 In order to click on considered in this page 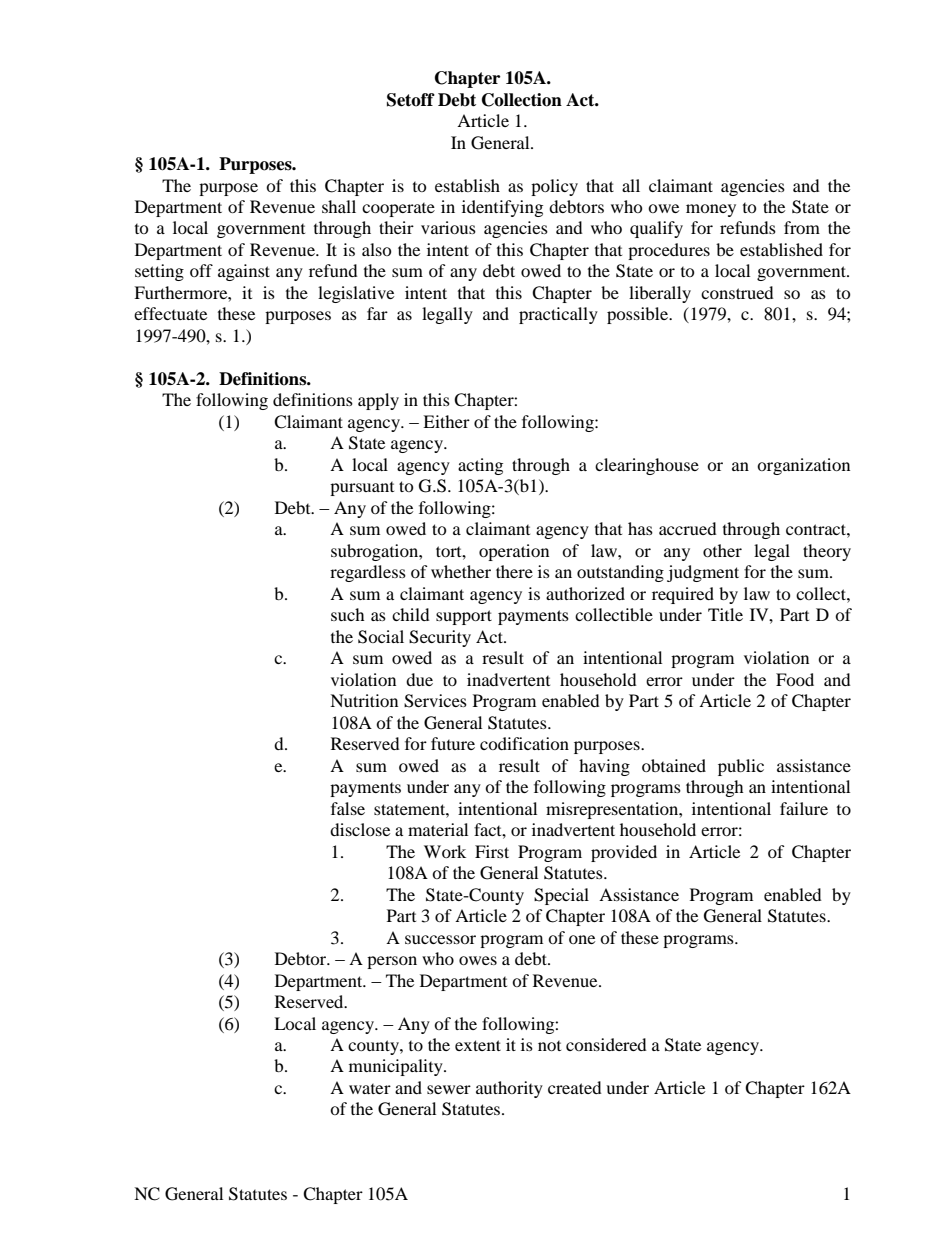, I will do `click(606, 1044)`.
